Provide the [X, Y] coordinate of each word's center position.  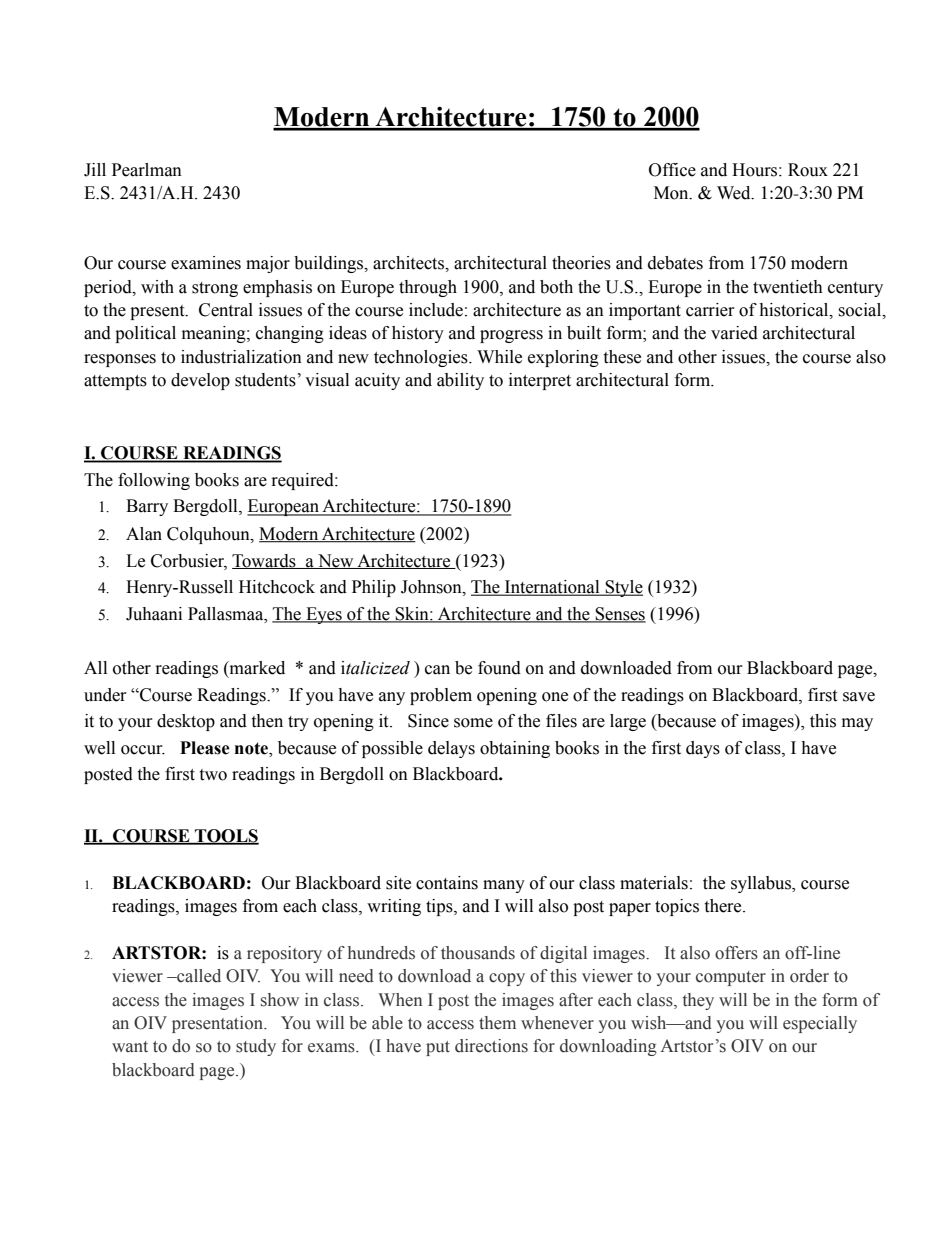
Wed [735, 193]
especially [820, 1024]
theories [581, 263]
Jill [95, 170]
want [130, 1046]
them [497, 1023]
